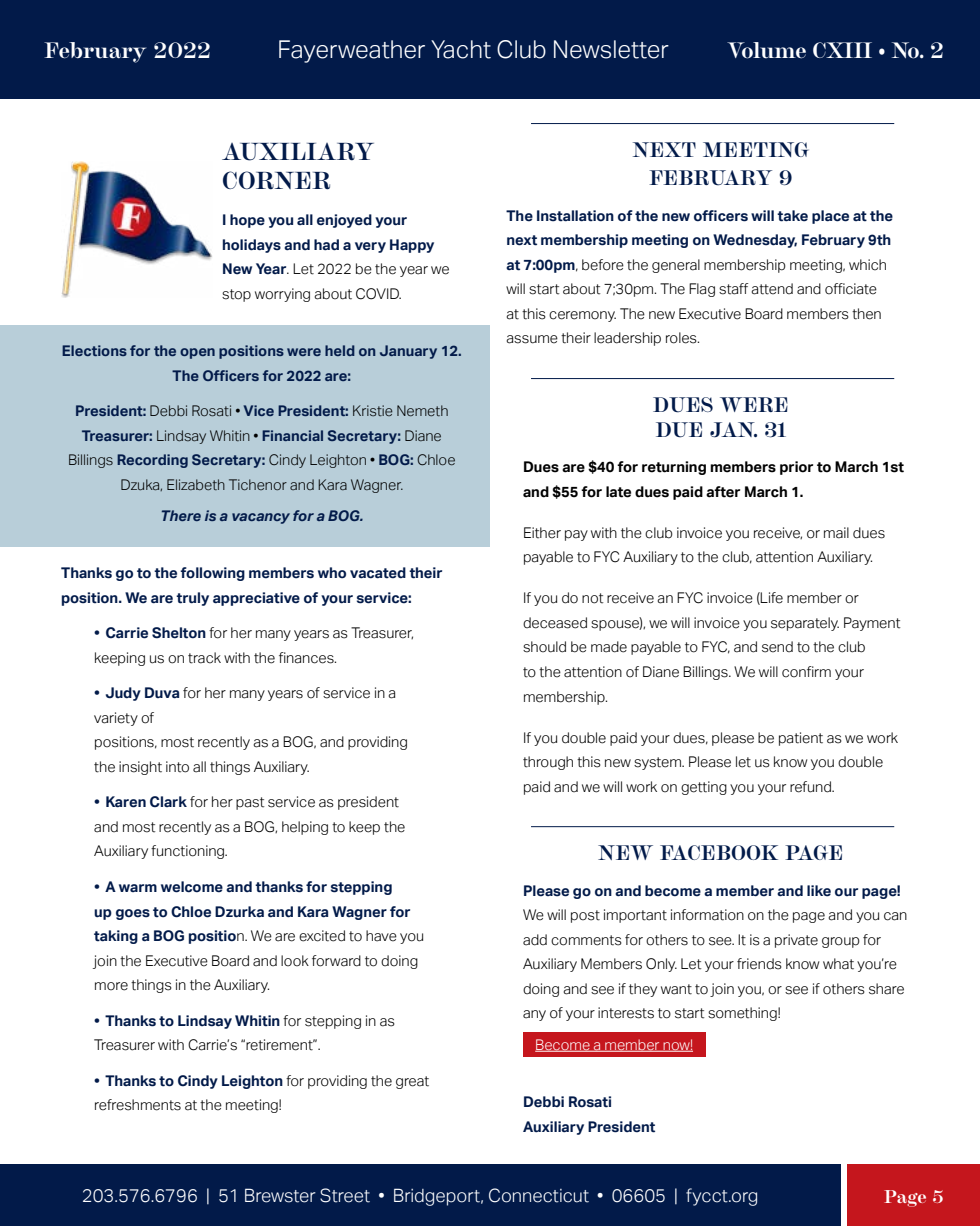  I want to click on CORNER, so click(276, 180).
